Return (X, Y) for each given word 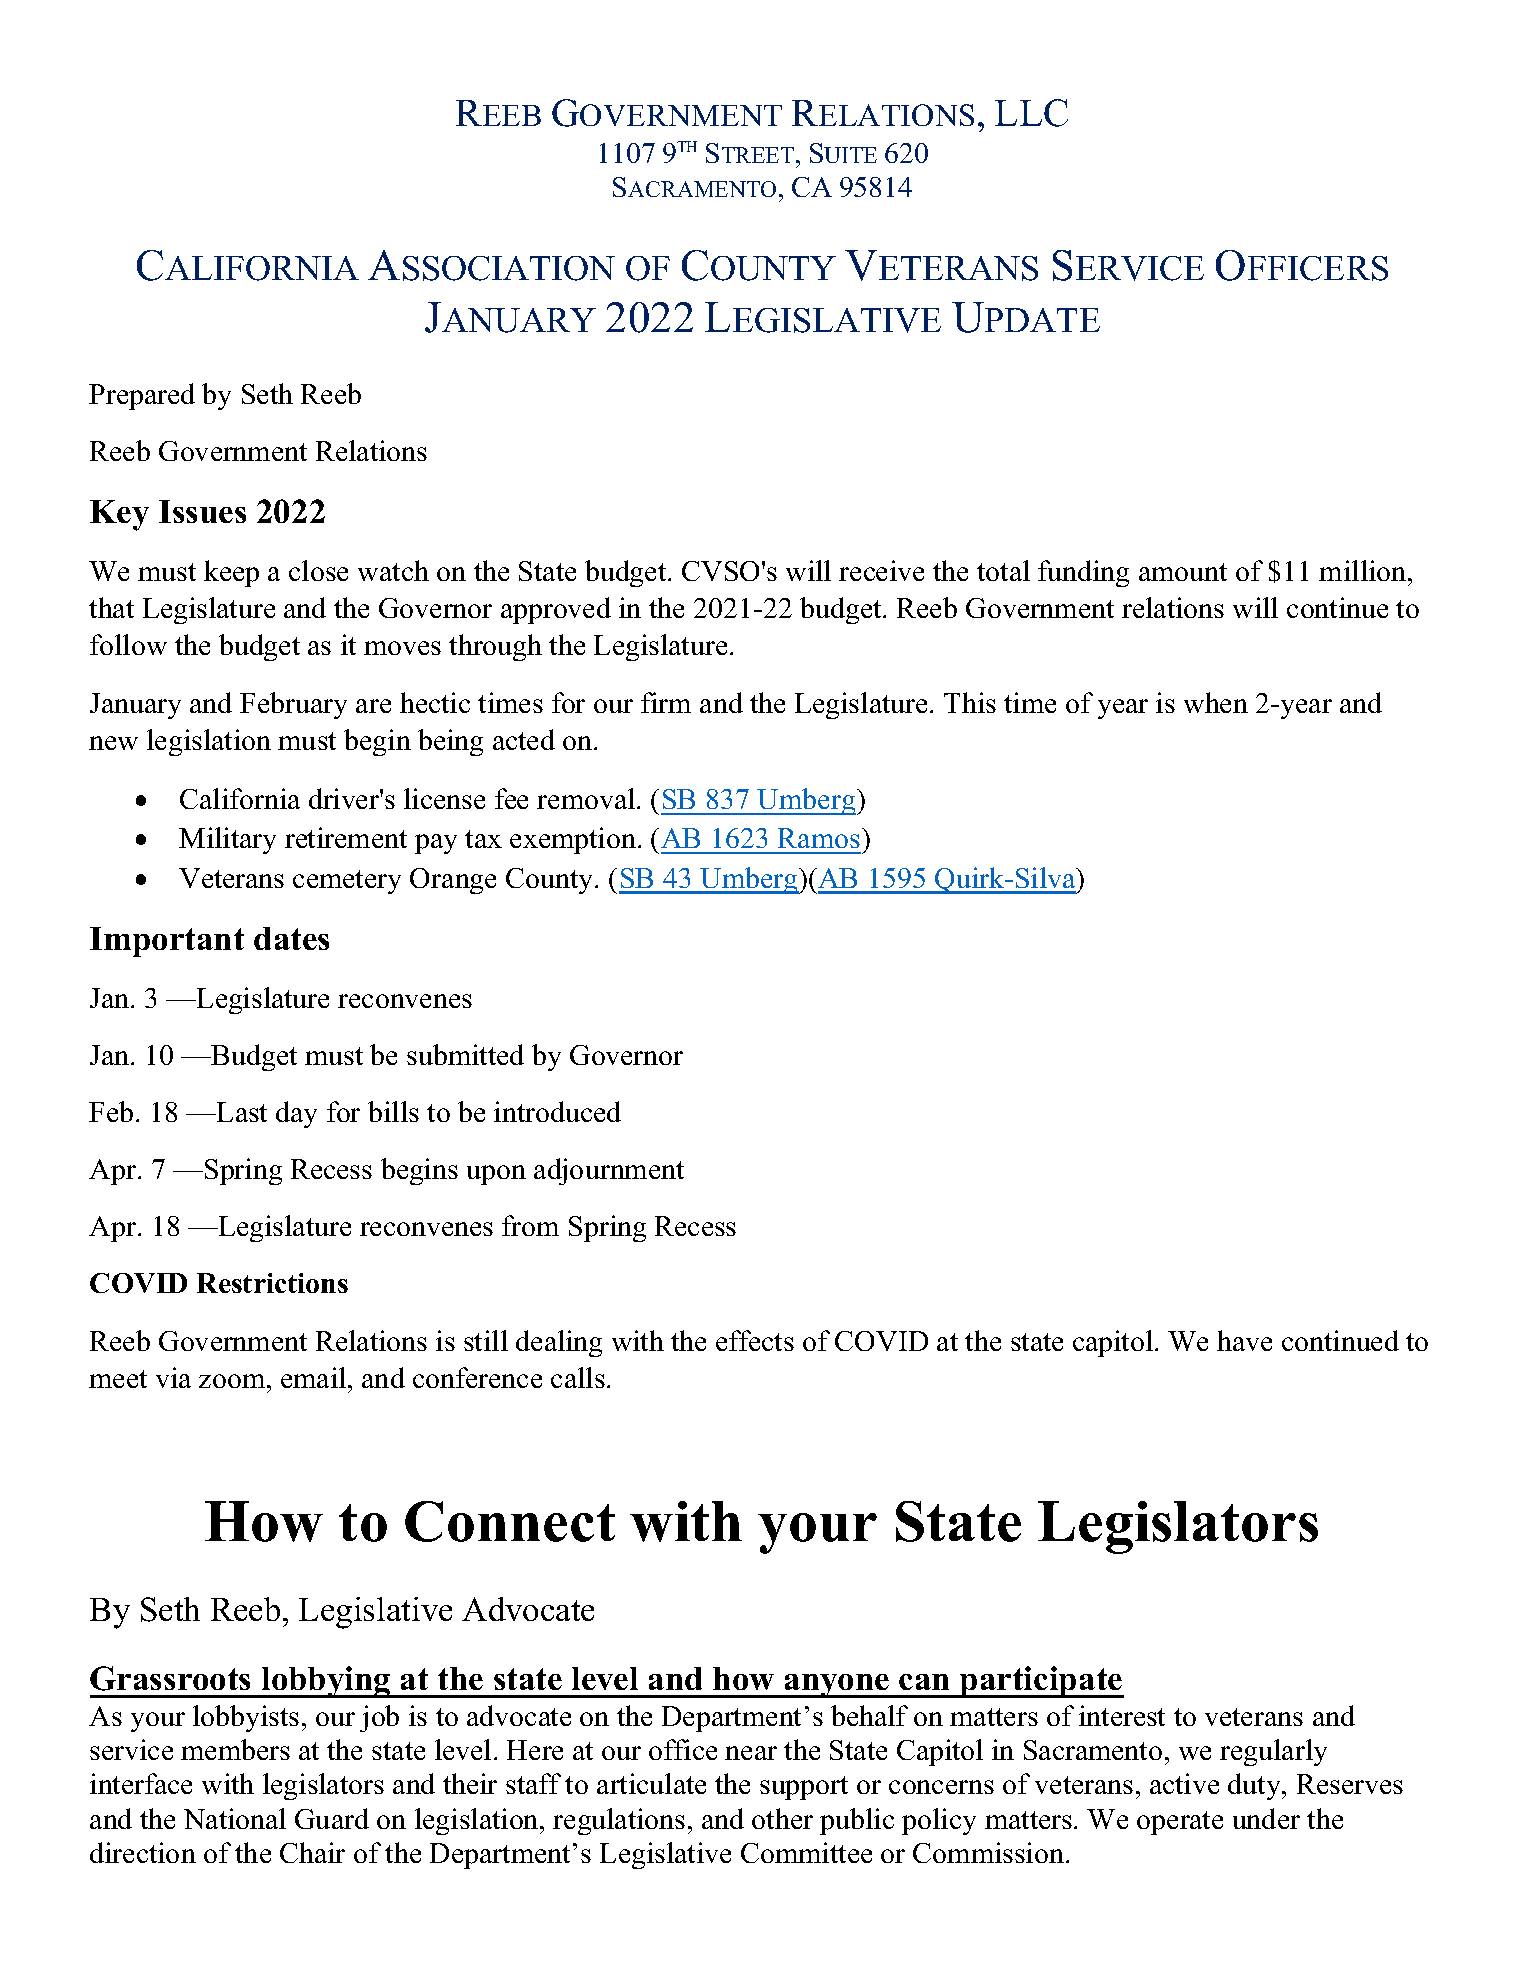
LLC (1031, 113)
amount (1183, 572)
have (1244, 1340)
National (235, 1818)
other (782, 1818)
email (315, 1377)
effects (755, 1340)
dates (291, 938)
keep (231, 573)
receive (881, 570)
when (1216, 702)
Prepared (142, 396)
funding (1083, 573)
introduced (557, 1111)
